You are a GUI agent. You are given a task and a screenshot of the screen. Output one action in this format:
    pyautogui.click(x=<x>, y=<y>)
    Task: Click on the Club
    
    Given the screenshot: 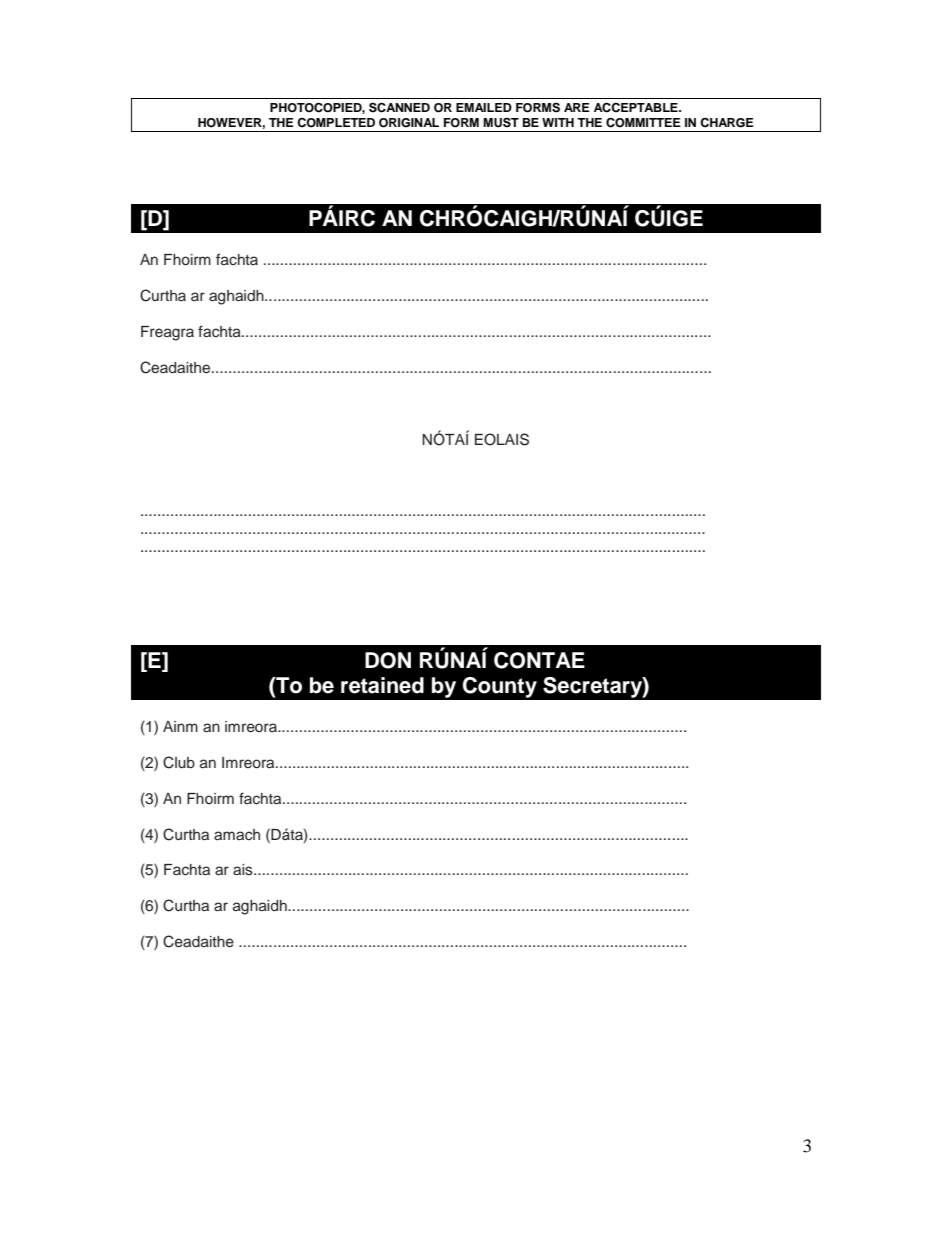 What is the action you would take?
    pyautogui.click(x=179, y=762)
